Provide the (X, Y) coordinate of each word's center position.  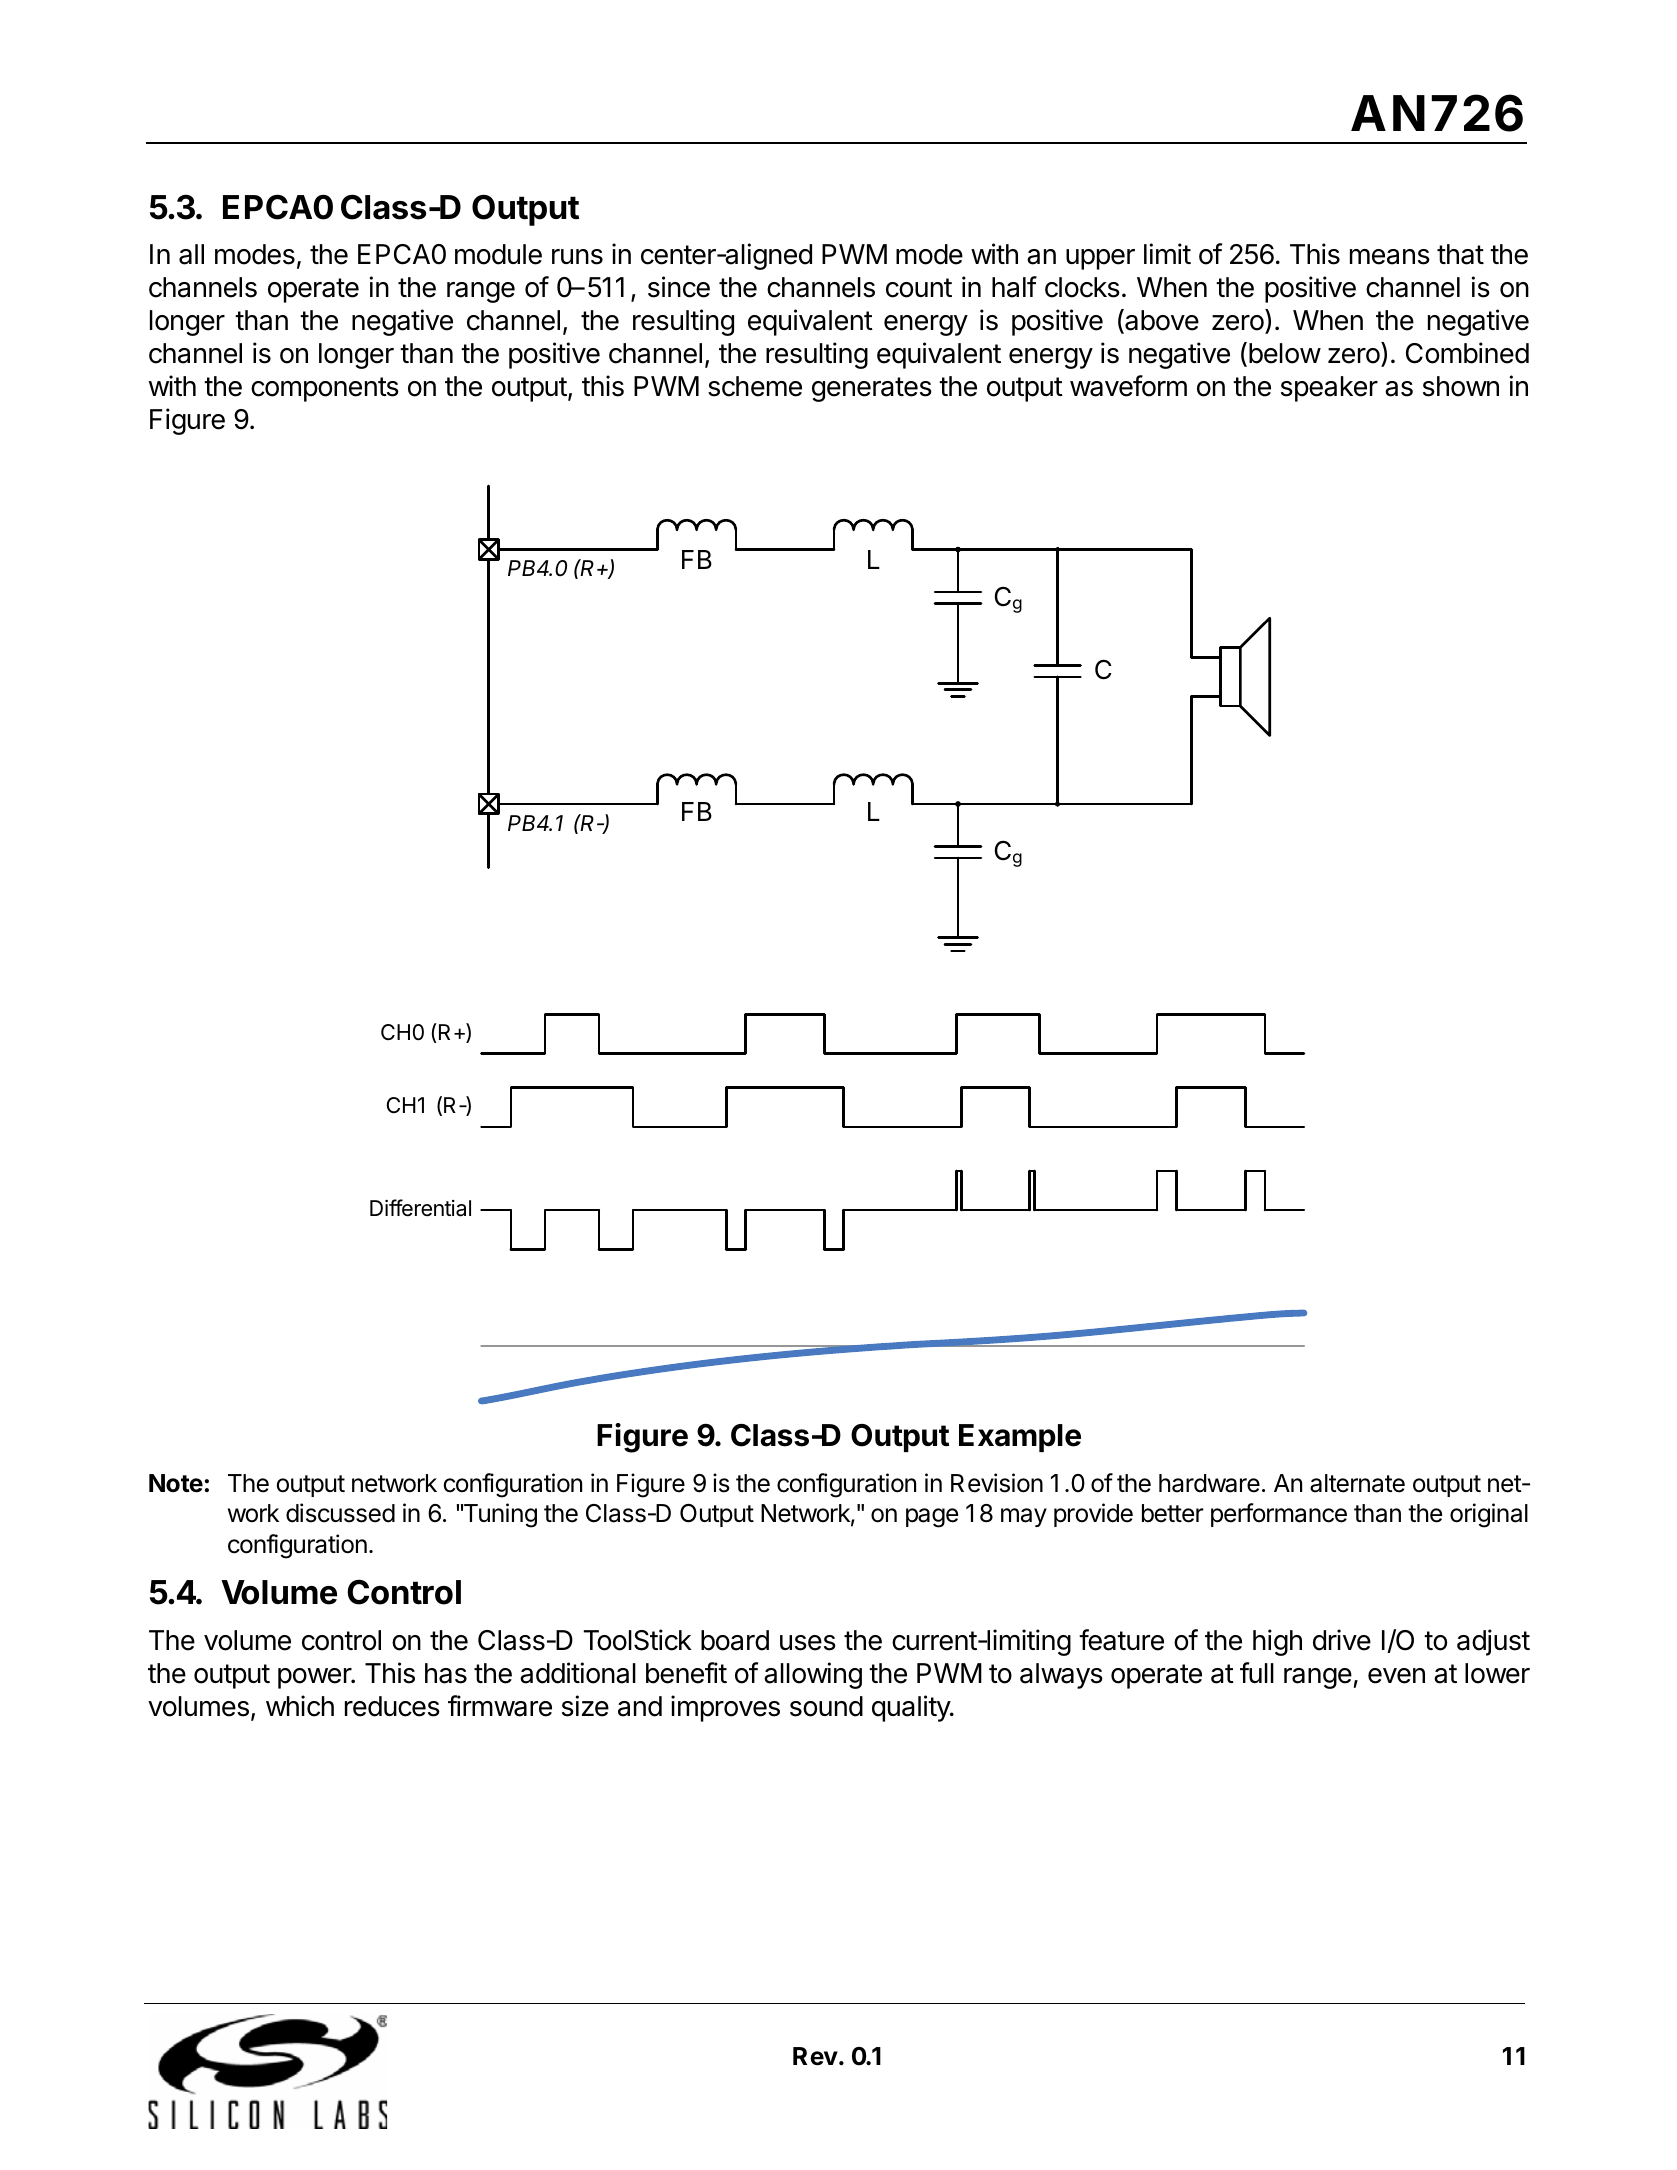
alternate (1357, 1483)
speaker (1329, 389)
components (325, 389)
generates (872, 389)
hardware (1209, 1483)
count (919, 288)
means (1390, 257)
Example (1020, 1438)
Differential (420, 1208)
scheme (755, 386)
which (300, 1706)
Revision (997, 1483)
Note (176, 1483)
